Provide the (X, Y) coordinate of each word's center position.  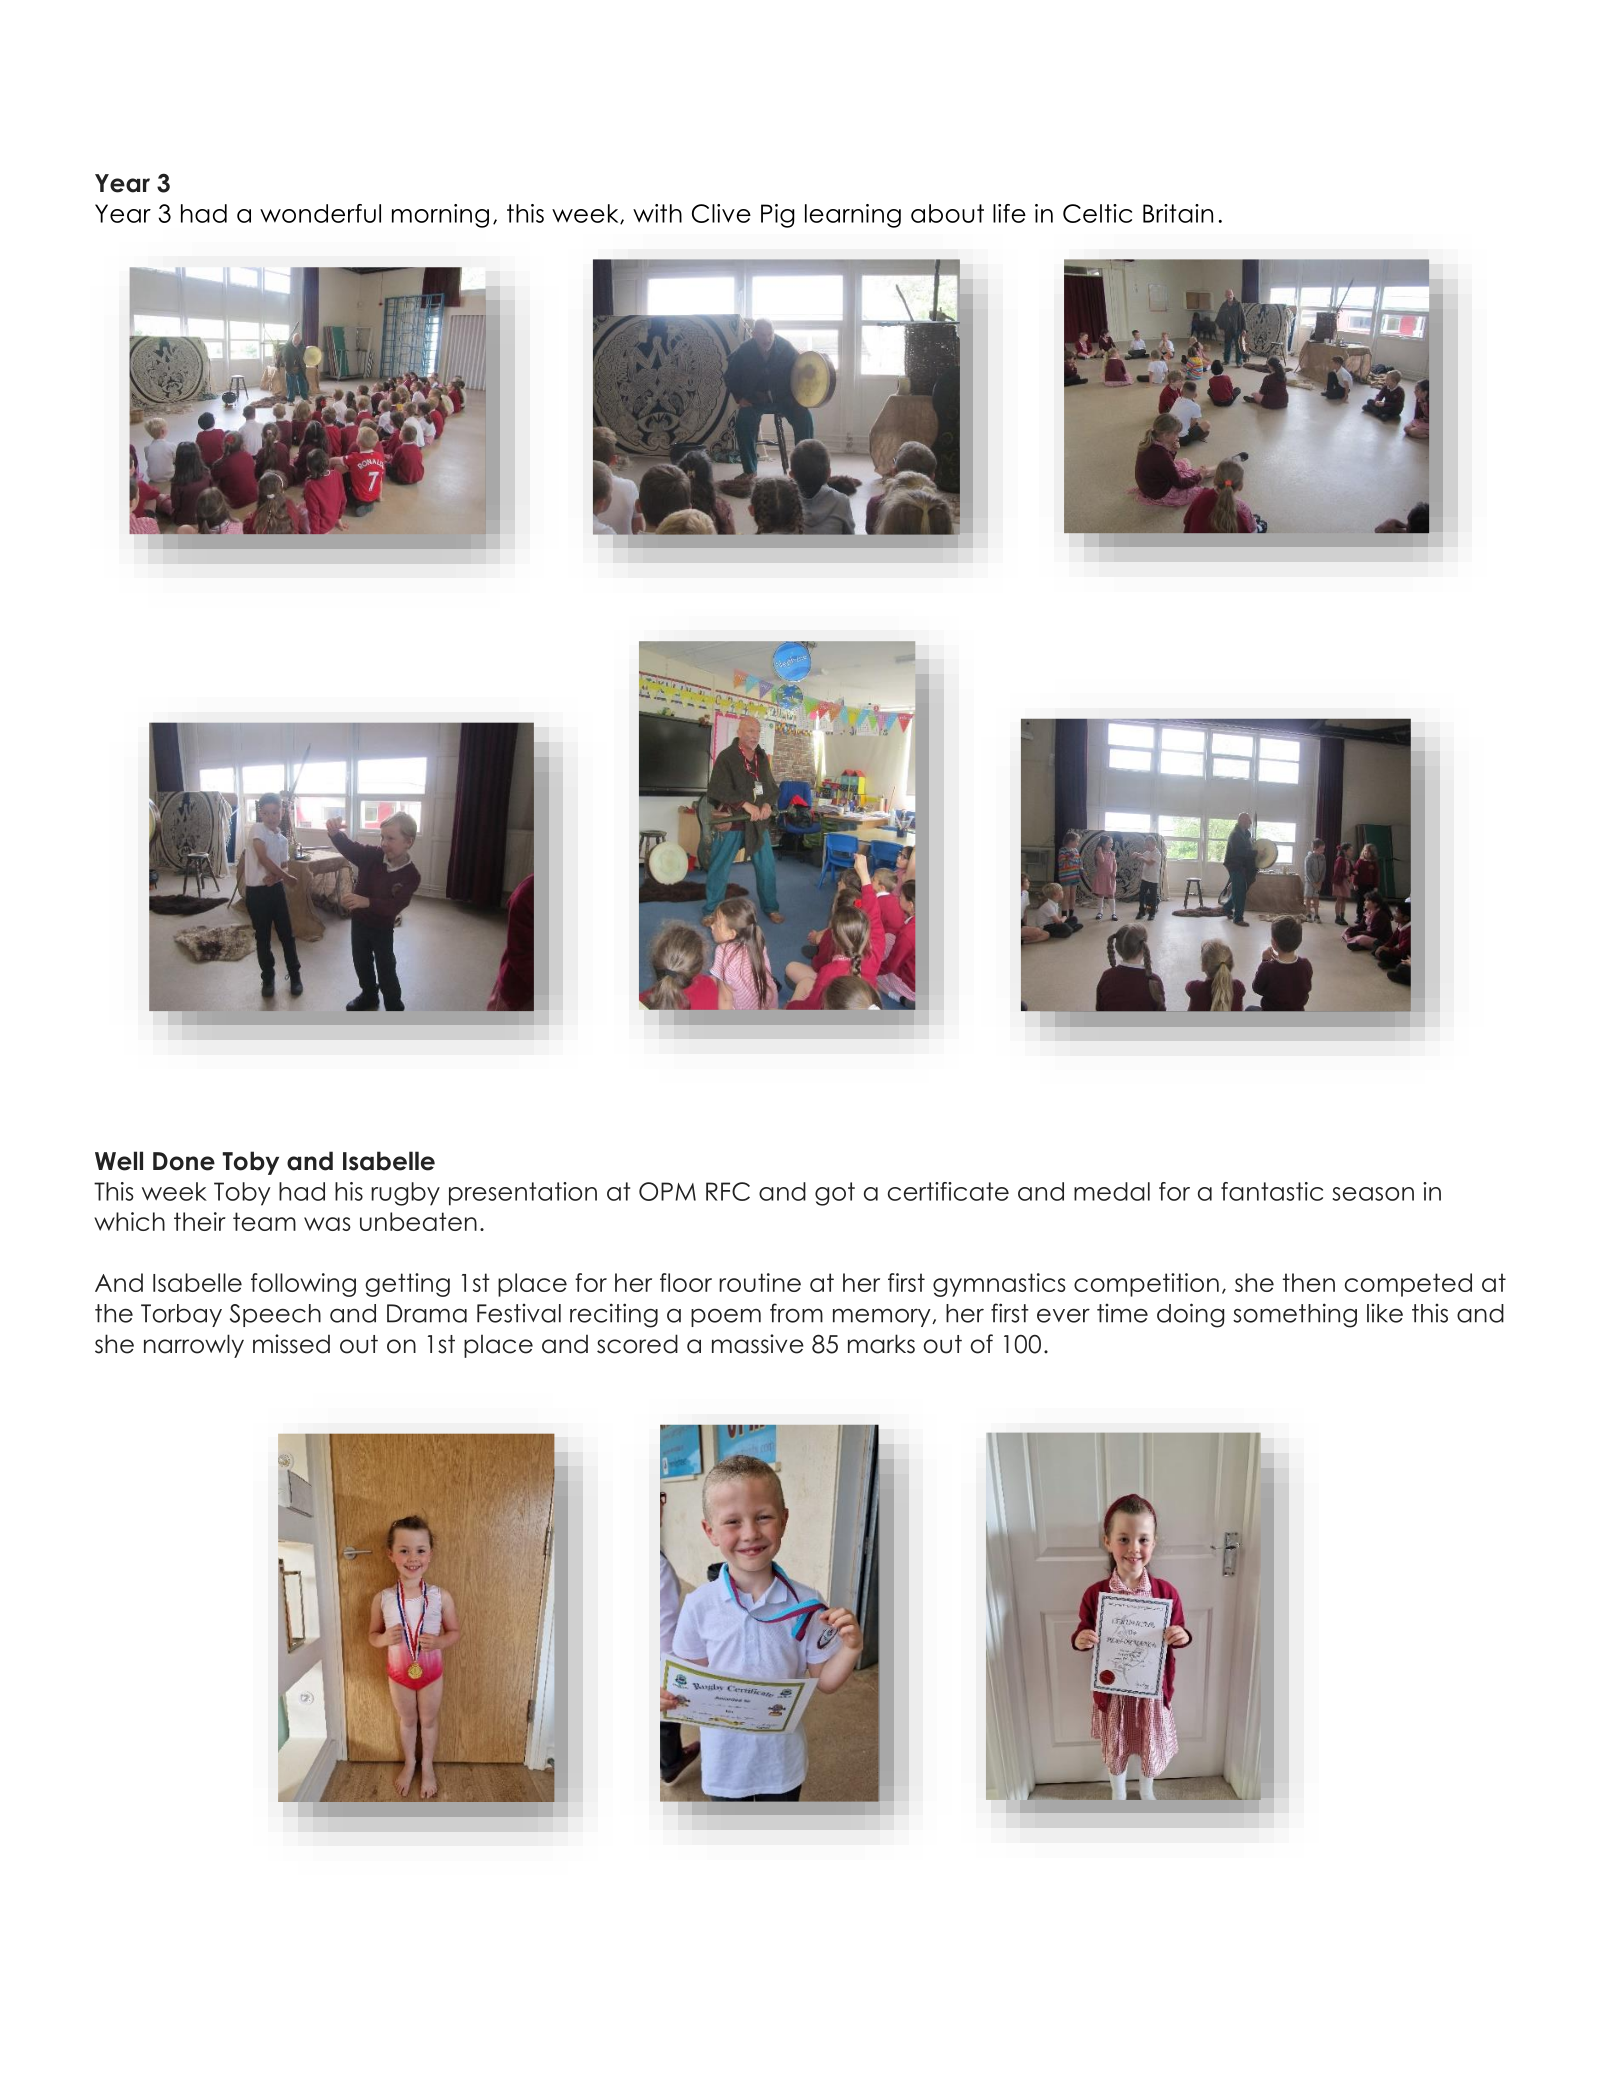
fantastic (1272, 1191)
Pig (778, 216)
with (657, 213)
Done (184, 1161)
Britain (1178, 213)
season (1373, 1194)
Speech (275, 1315)
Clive (721, 213)
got (835, 1194)
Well (119, 1161)
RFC (728, 1191)
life (1009, 213)
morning (440, 216)
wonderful (320, 213)
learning (853, 216)
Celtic (1097, 213)
